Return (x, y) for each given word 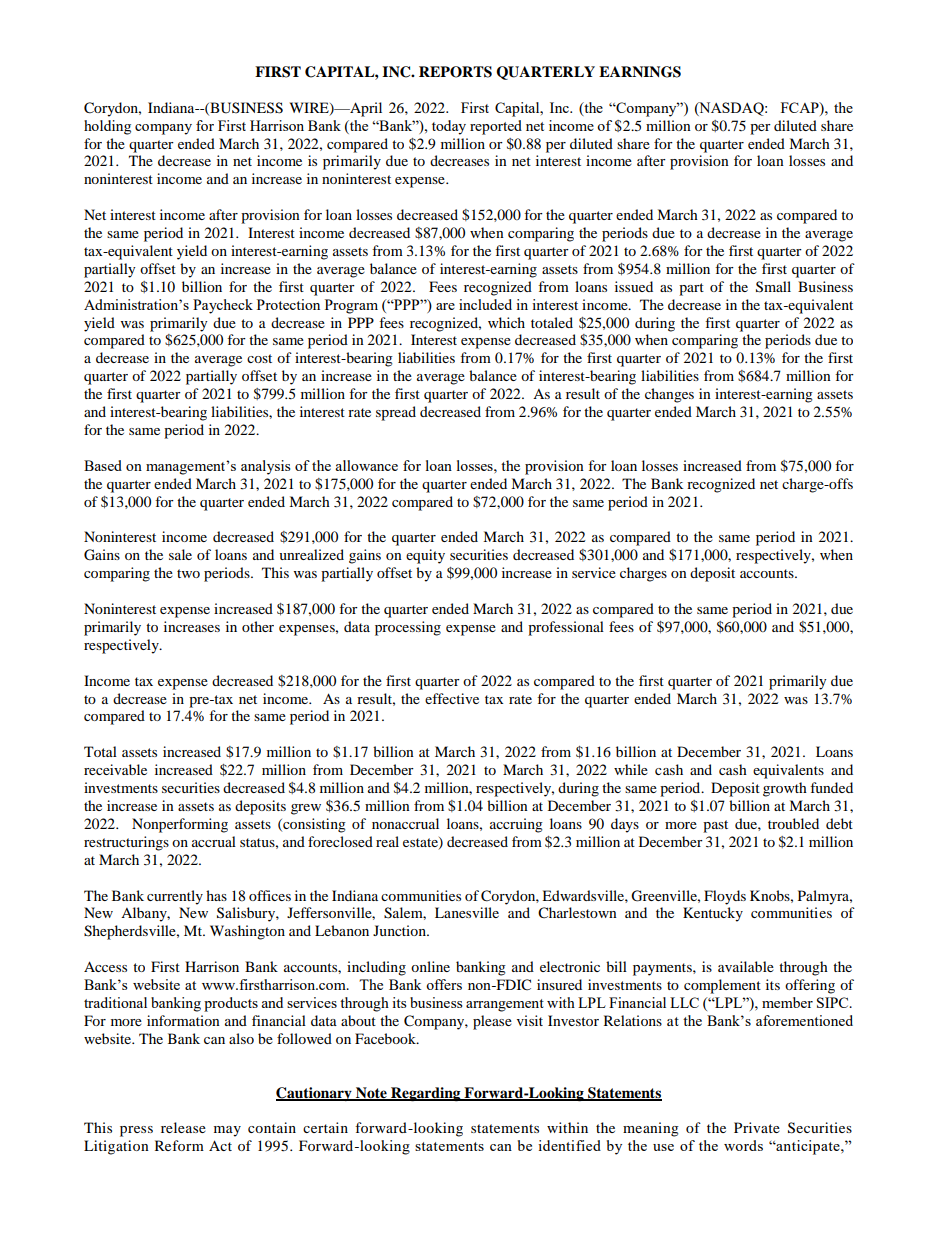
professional (566, 628)
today (449, 127)
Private (757, 1127)
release (183, 1127)
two (188, 573)
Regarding (426, 1094)
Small (773, 287)
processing (408, 628)
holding (107, 127)
